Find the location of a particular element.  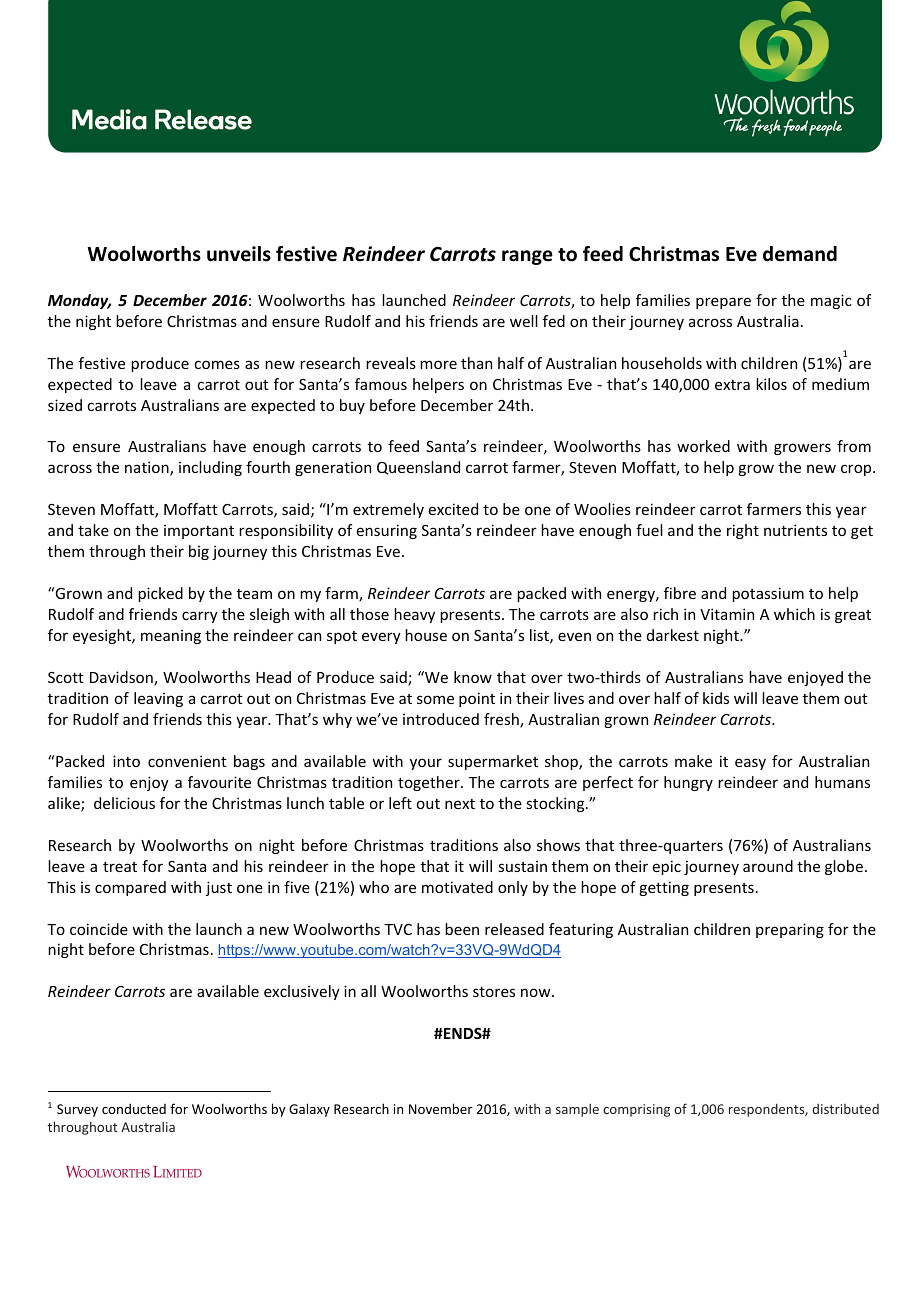

prepare is located at coordinates (723, 303).
